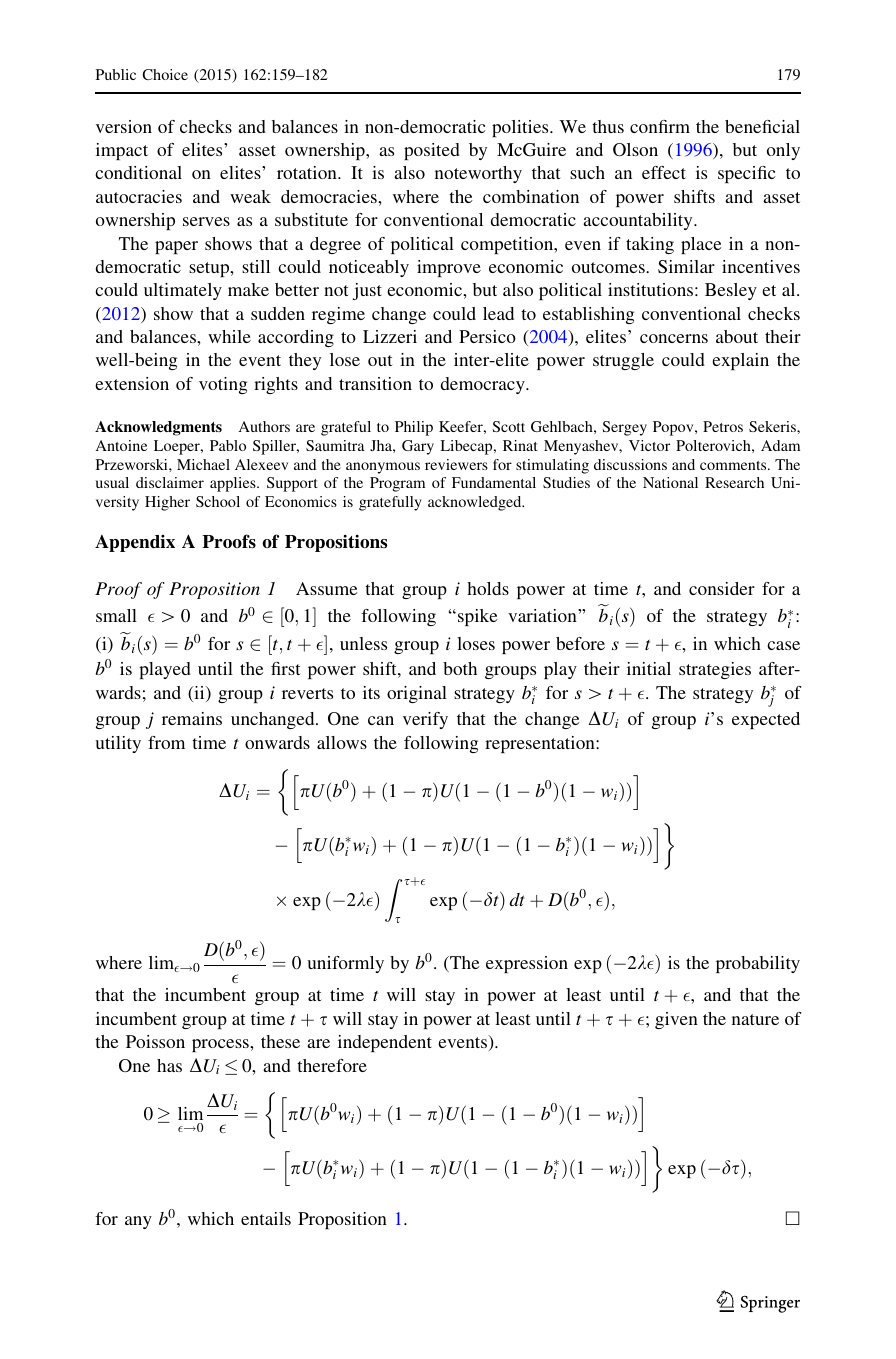  I want to click on acknowledged, so click(476, 503).
